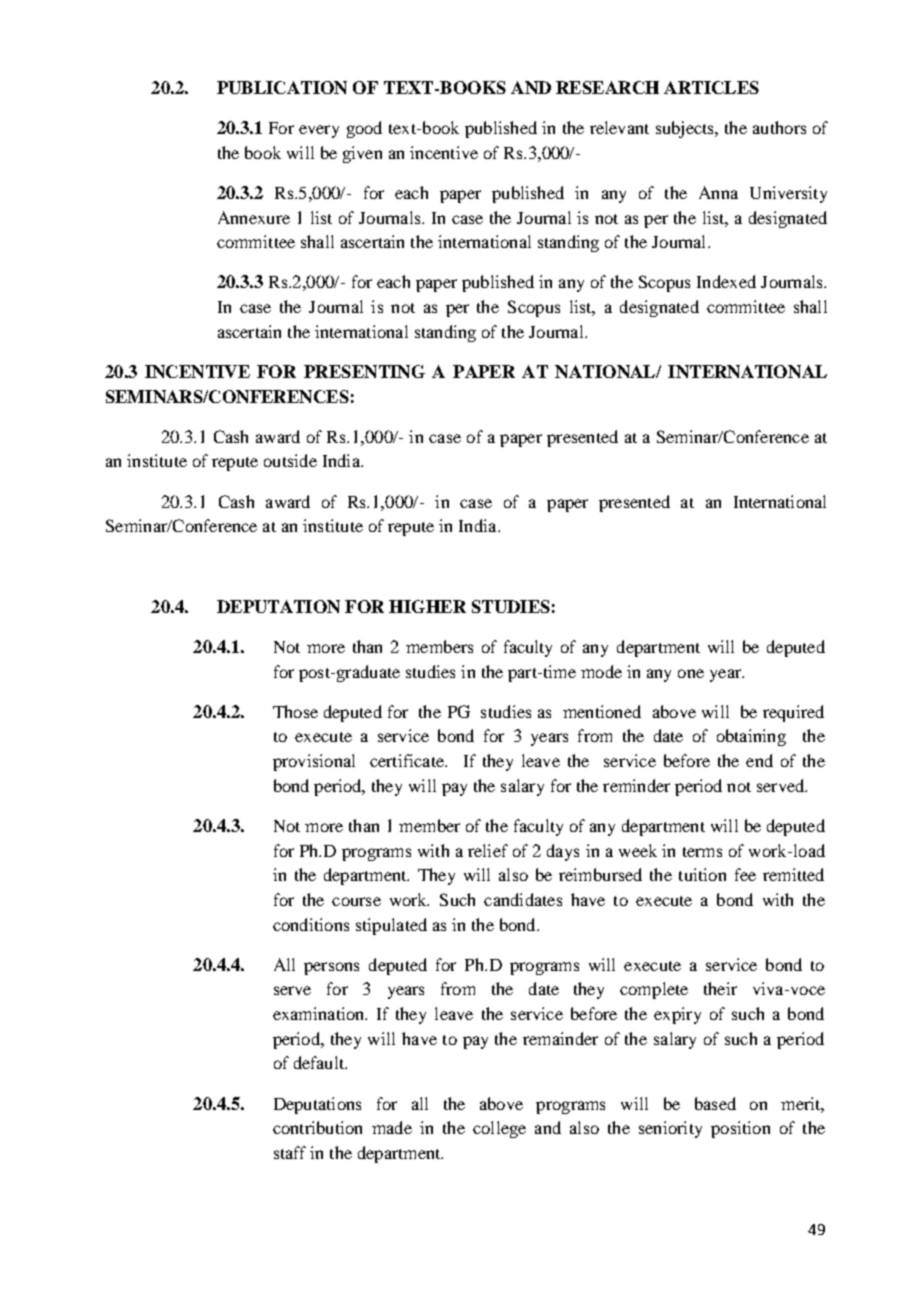 The height and width of the screenshot is (1308, 924). Describe the element at coordinates (364, 129) in the screenshot. I see `good` at that location.
